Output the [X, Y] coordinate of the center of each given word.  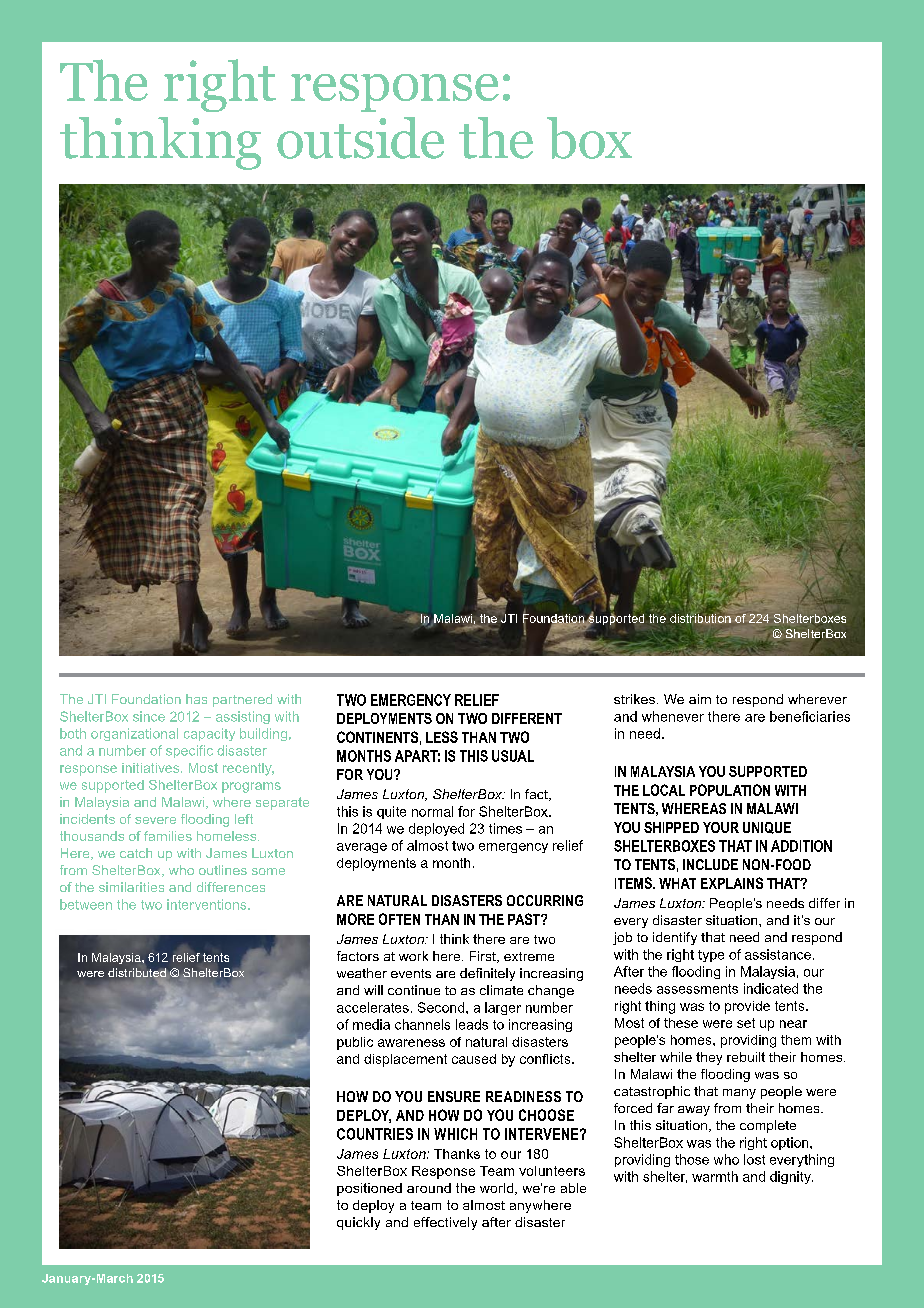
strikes [634, 699]
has [196, 699]
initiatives [152, 768]
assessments [697, 989]
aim [700, 699]
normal [432, 811]
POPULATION [730, 790]
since [149, 716]
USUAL [513, 756]
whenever [673, 716]
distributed [137, 974]
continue [414, 990]
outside [360, 138]
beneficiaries [810, 716]
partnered [242, 700]
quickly [358, 1223]
